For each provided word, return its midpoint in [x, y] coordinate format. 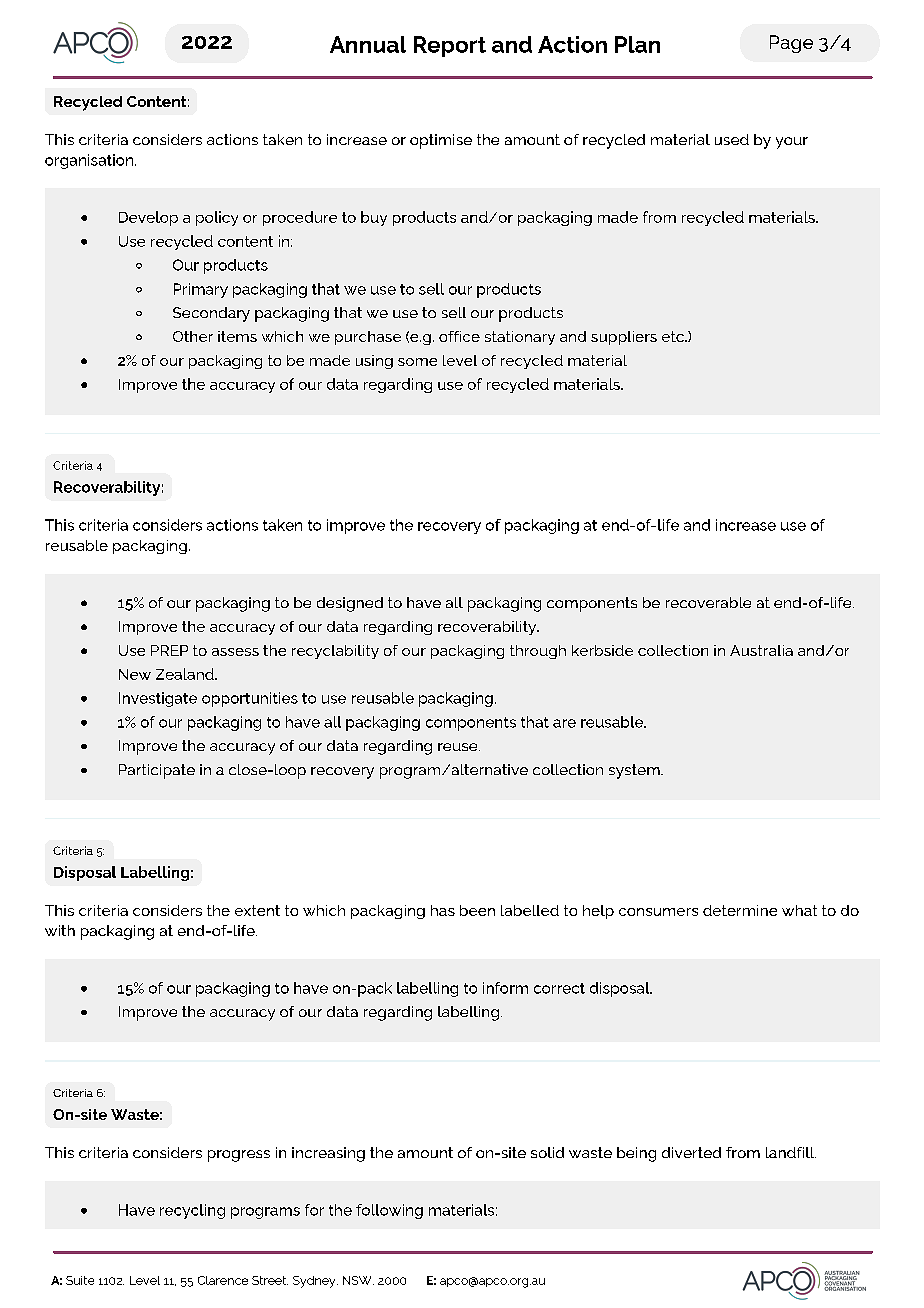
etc [674, 336]
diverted [691, 1152]
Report [450, 46]
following [389, 1211]
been [477, 910]
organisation [90, 161]
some [417, 362]
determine [740, 910]
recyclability [335, 652]
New [135, 674]
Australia [761, 650]
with [60, 930]
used [732, 139]
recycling [192, 1211]
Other [193, 336]
